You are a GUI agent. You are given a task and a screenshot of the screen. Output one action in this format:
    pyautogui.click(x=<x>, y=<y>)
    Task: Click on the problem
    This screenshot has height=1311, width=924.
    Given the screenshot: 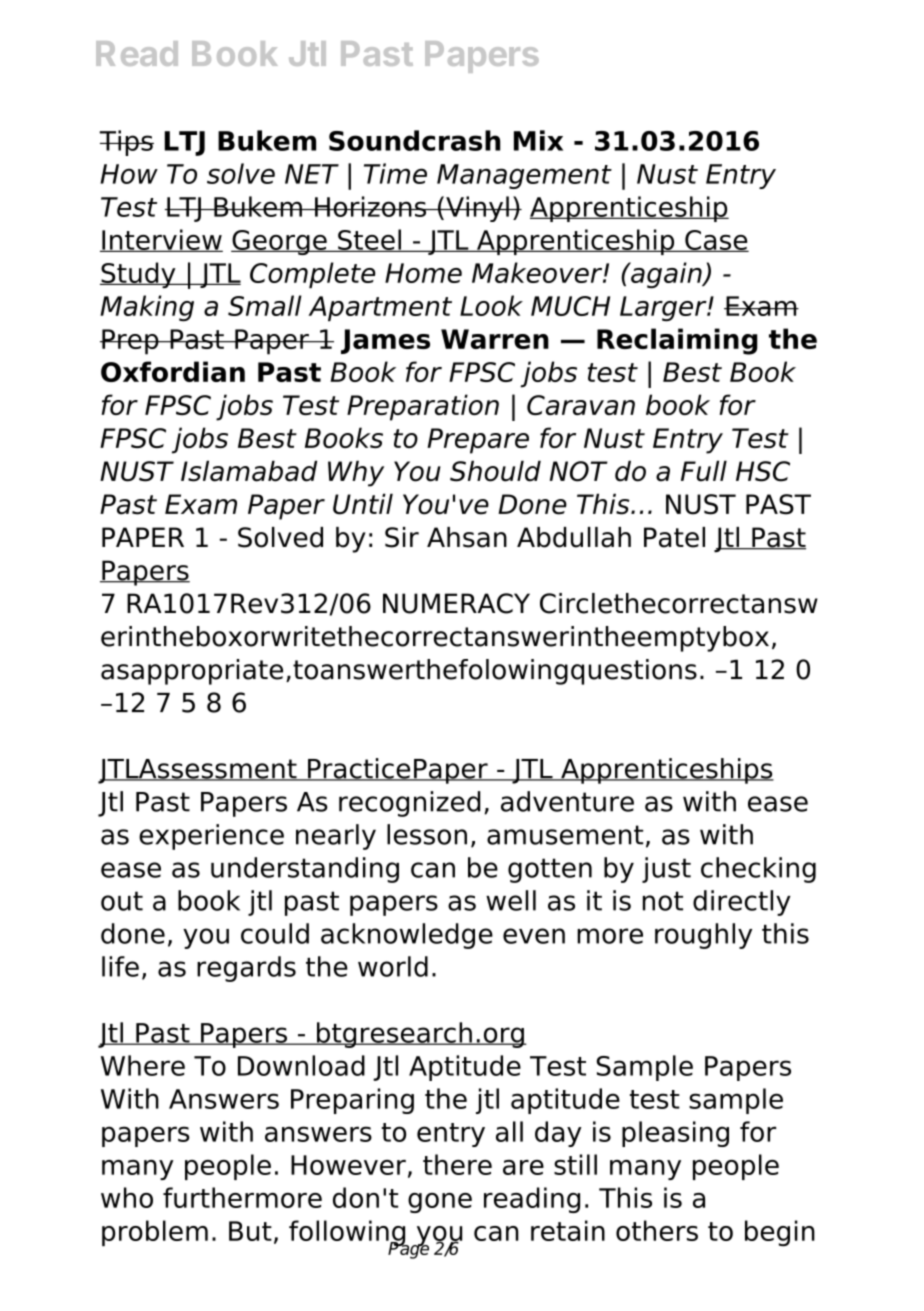 What is the action you would take?
    pyautogui.click(x=155, y=1233)
